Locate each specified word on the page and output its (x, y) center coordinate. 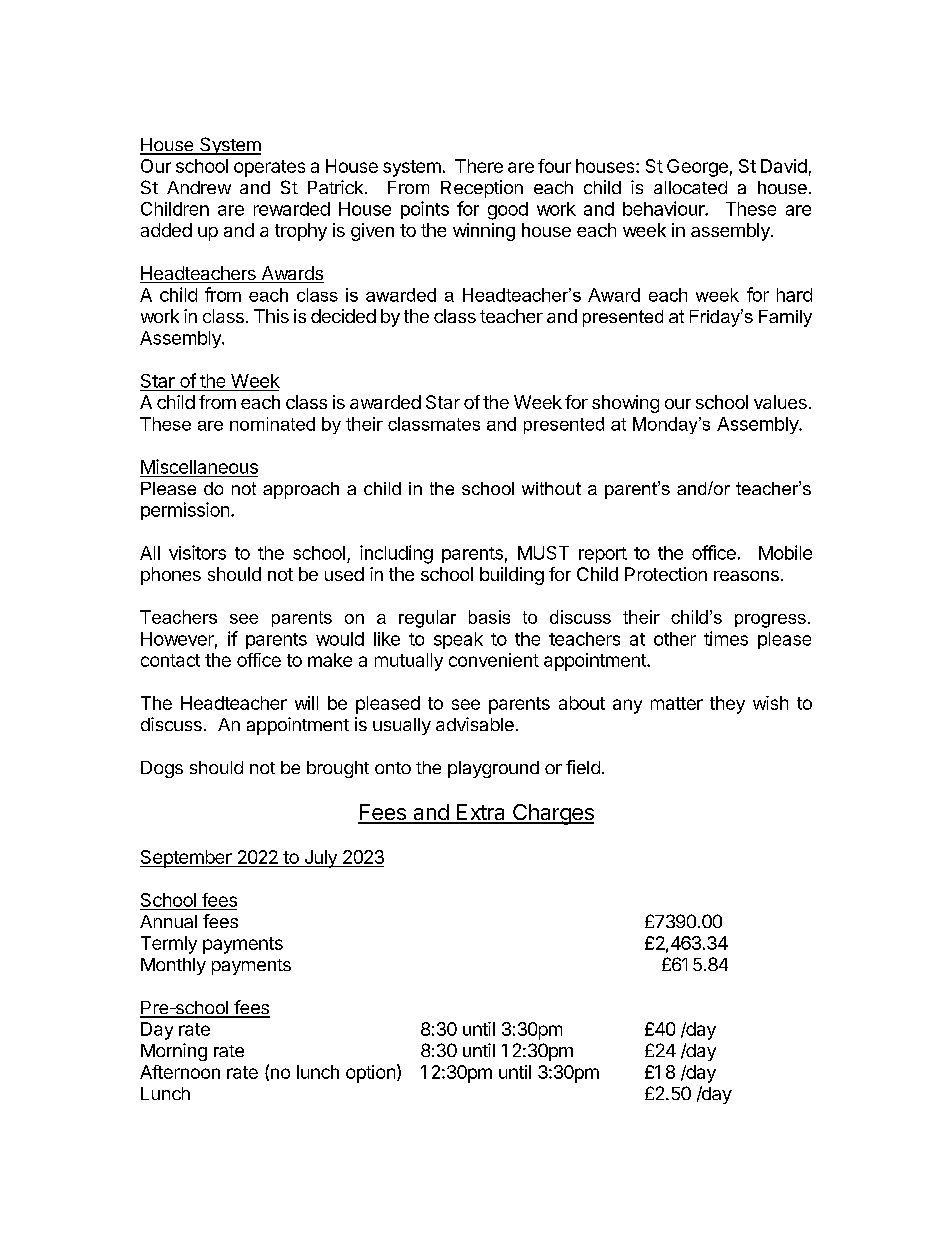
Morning (174, 1052)
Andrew (199, 187)
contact (170, 660)
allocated (690, 187)
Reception (482, 189)
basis (489, 617)
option (370, 1074)
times (726, 638)
